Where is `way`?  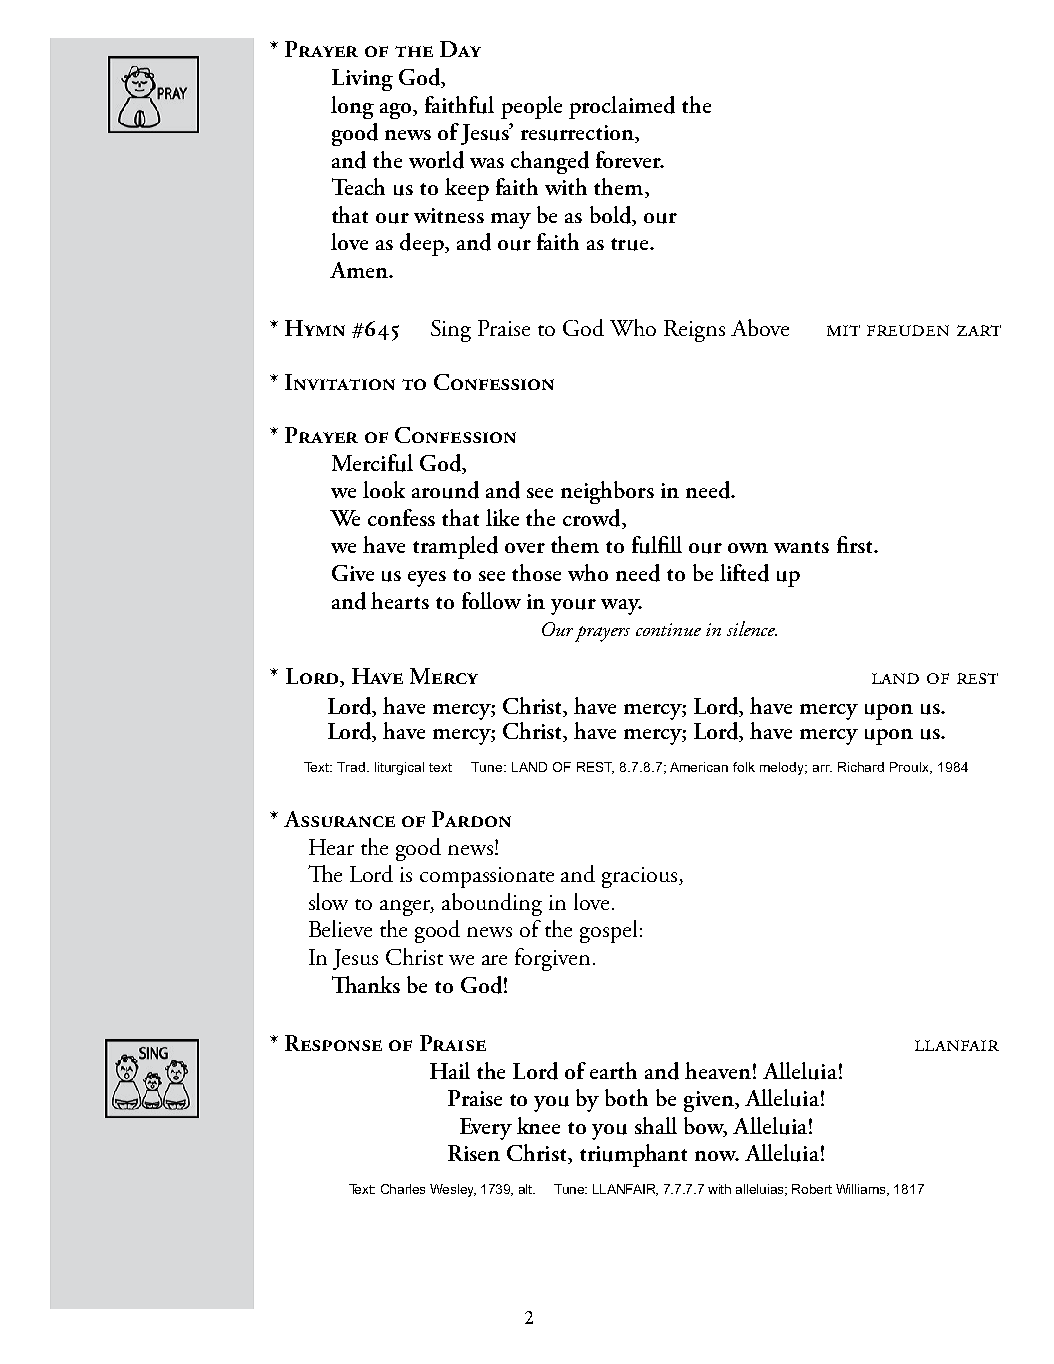
way is located at coordinates (621, 607).
